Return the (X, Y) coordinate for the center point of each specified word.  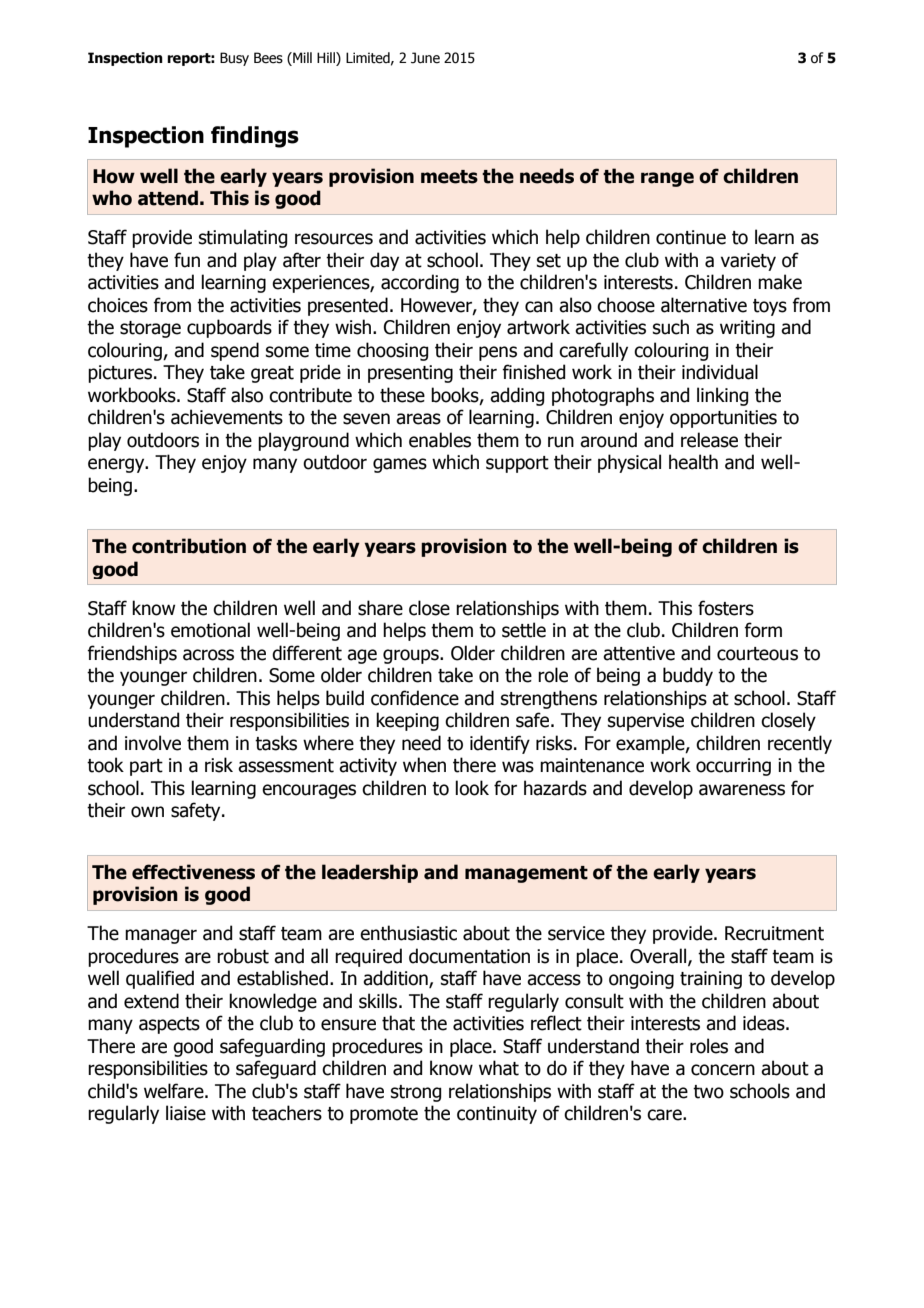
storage (150, 329)
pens (498, 353)
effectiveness (193, 872)
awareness (742, 790)
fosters (726, 608)
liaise (186, 1113)
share (380, 608)
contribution (189, 546)
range (667, 179)
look (472, 788)
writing (747, 329)
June (425, 58)
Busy (234, 59)
